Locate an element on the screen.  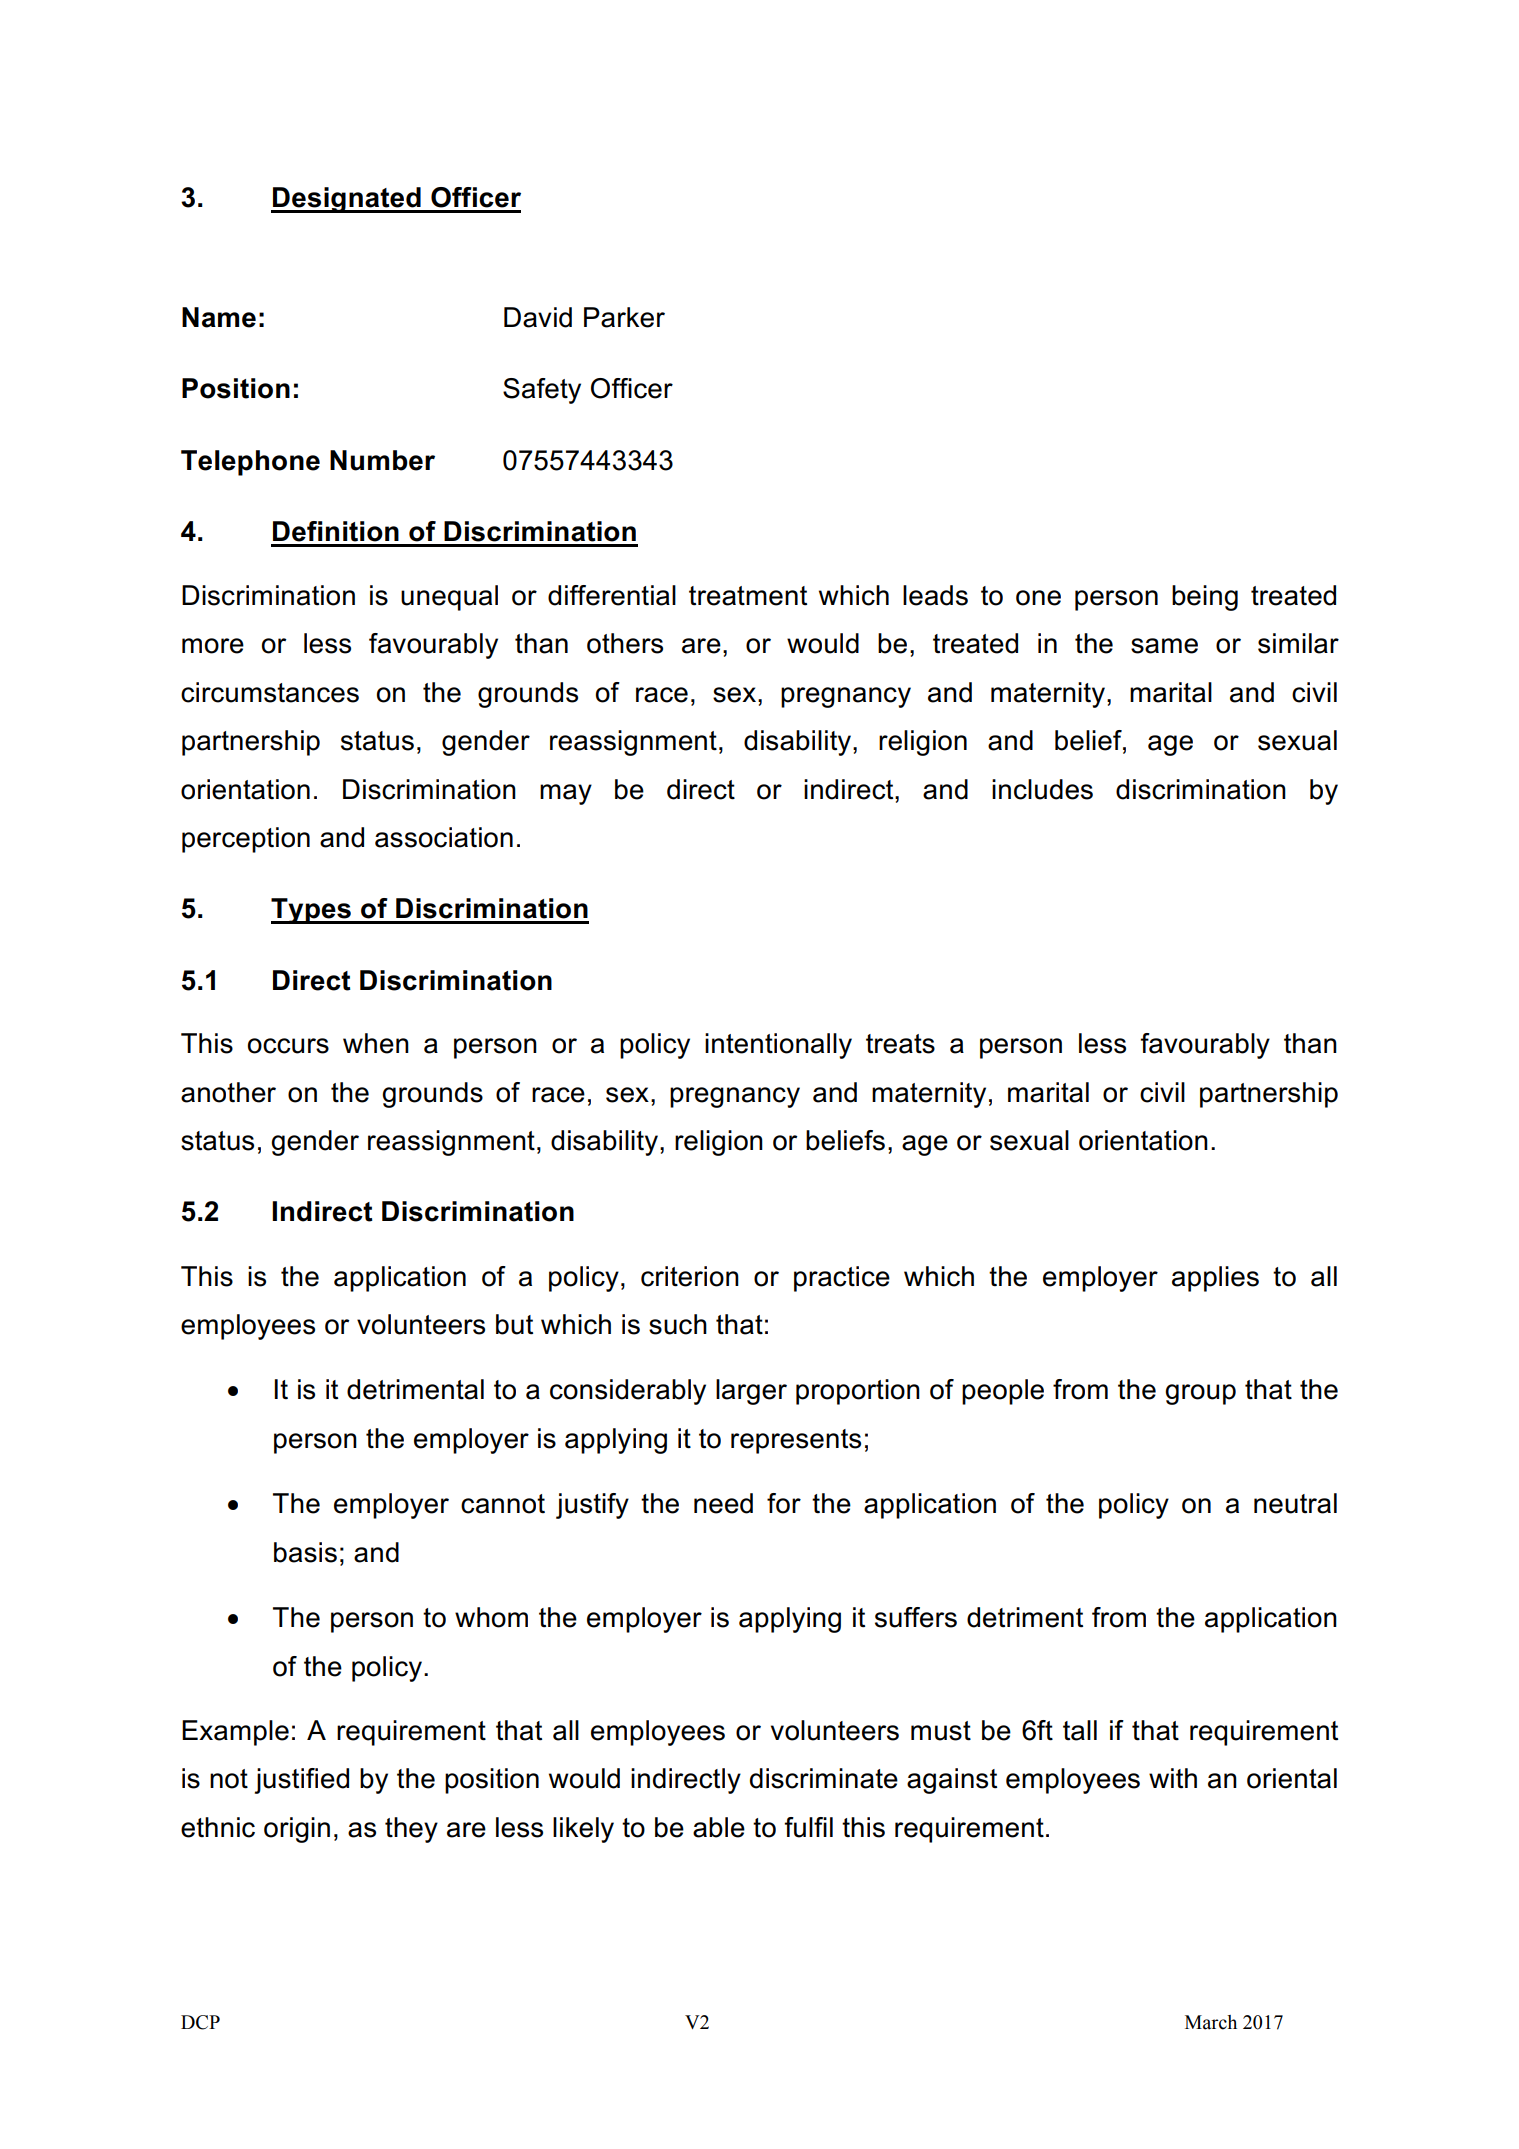
March is located at coordinates (1211, 2022).
